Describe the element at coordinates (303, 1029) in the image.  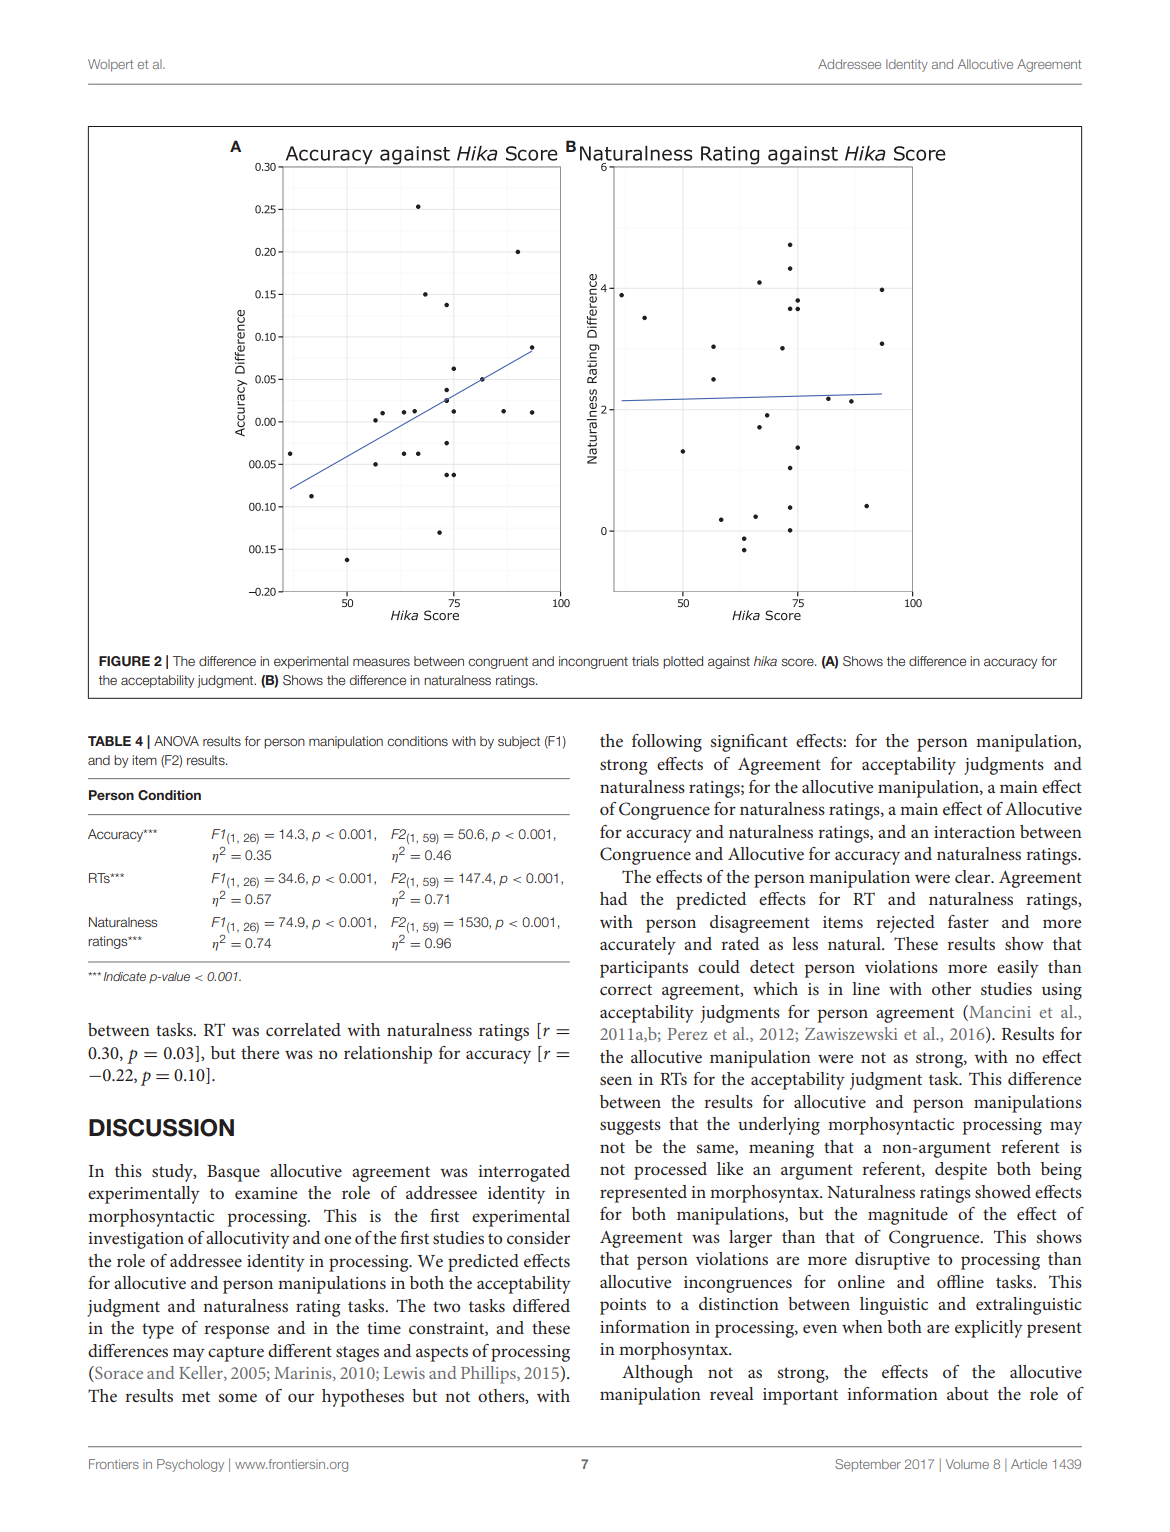
I see `correlated` at that location.
